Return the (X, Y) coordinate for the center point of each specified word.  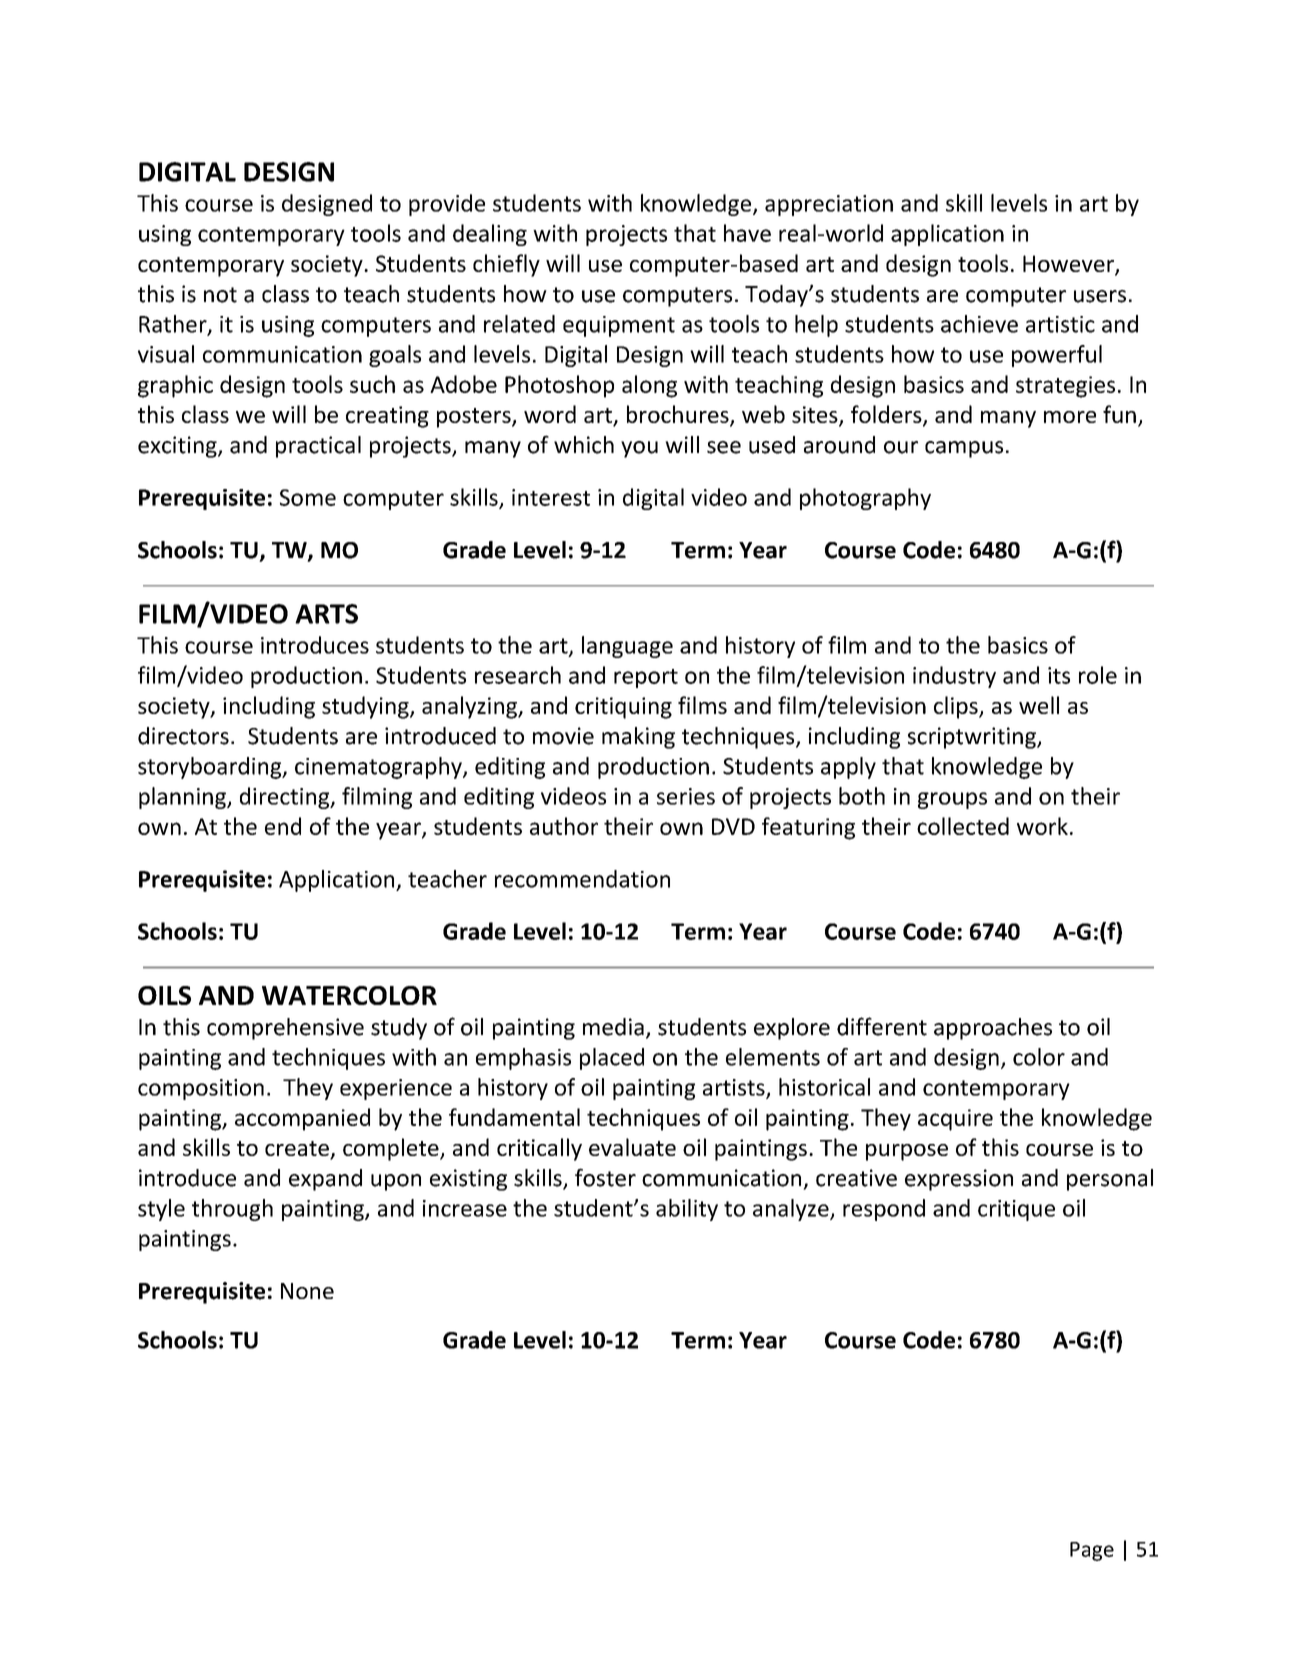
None (307, 1291)
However (1068, 263)
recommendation (582, 879)
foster (605, 1177)
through (232, 1210)
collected (963, 826)
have (747, 233)
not (220, 295)
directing (285, 798)
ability (687, 1210)
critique (1016, 1210)
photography (865, 499)
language (627, 647)
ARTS (326, 614)
